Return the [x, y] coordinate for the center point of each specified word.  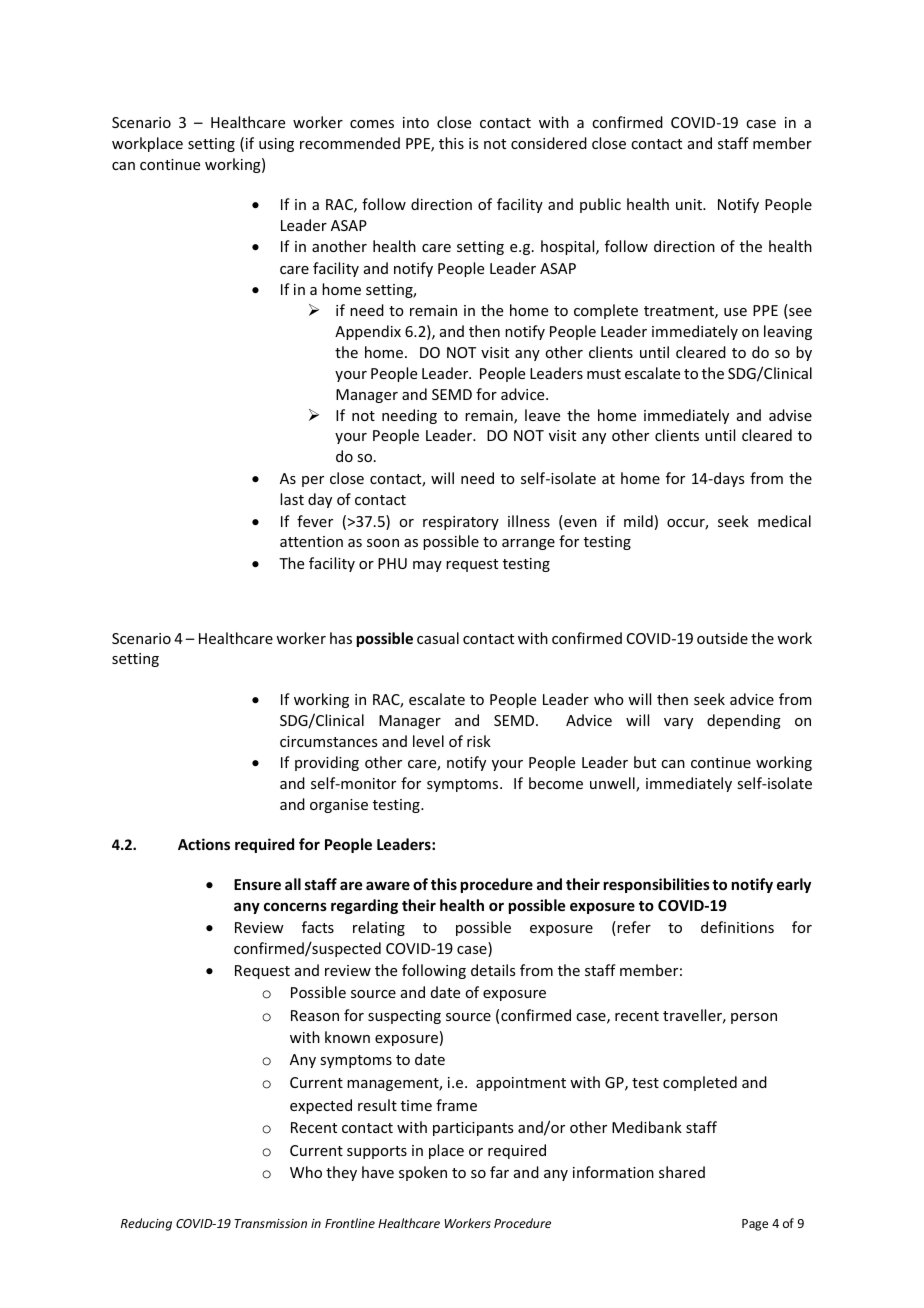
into [416, 122]
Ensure [257, 884]
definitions [737, 927]
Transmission [270, 1223]
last [292, 499]
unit [690, 204]
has [341, 638]
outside [722, 638]
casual [438, 638]
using [276, 145]
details [493, 970]
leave [542, 415]
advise [790, 415]
